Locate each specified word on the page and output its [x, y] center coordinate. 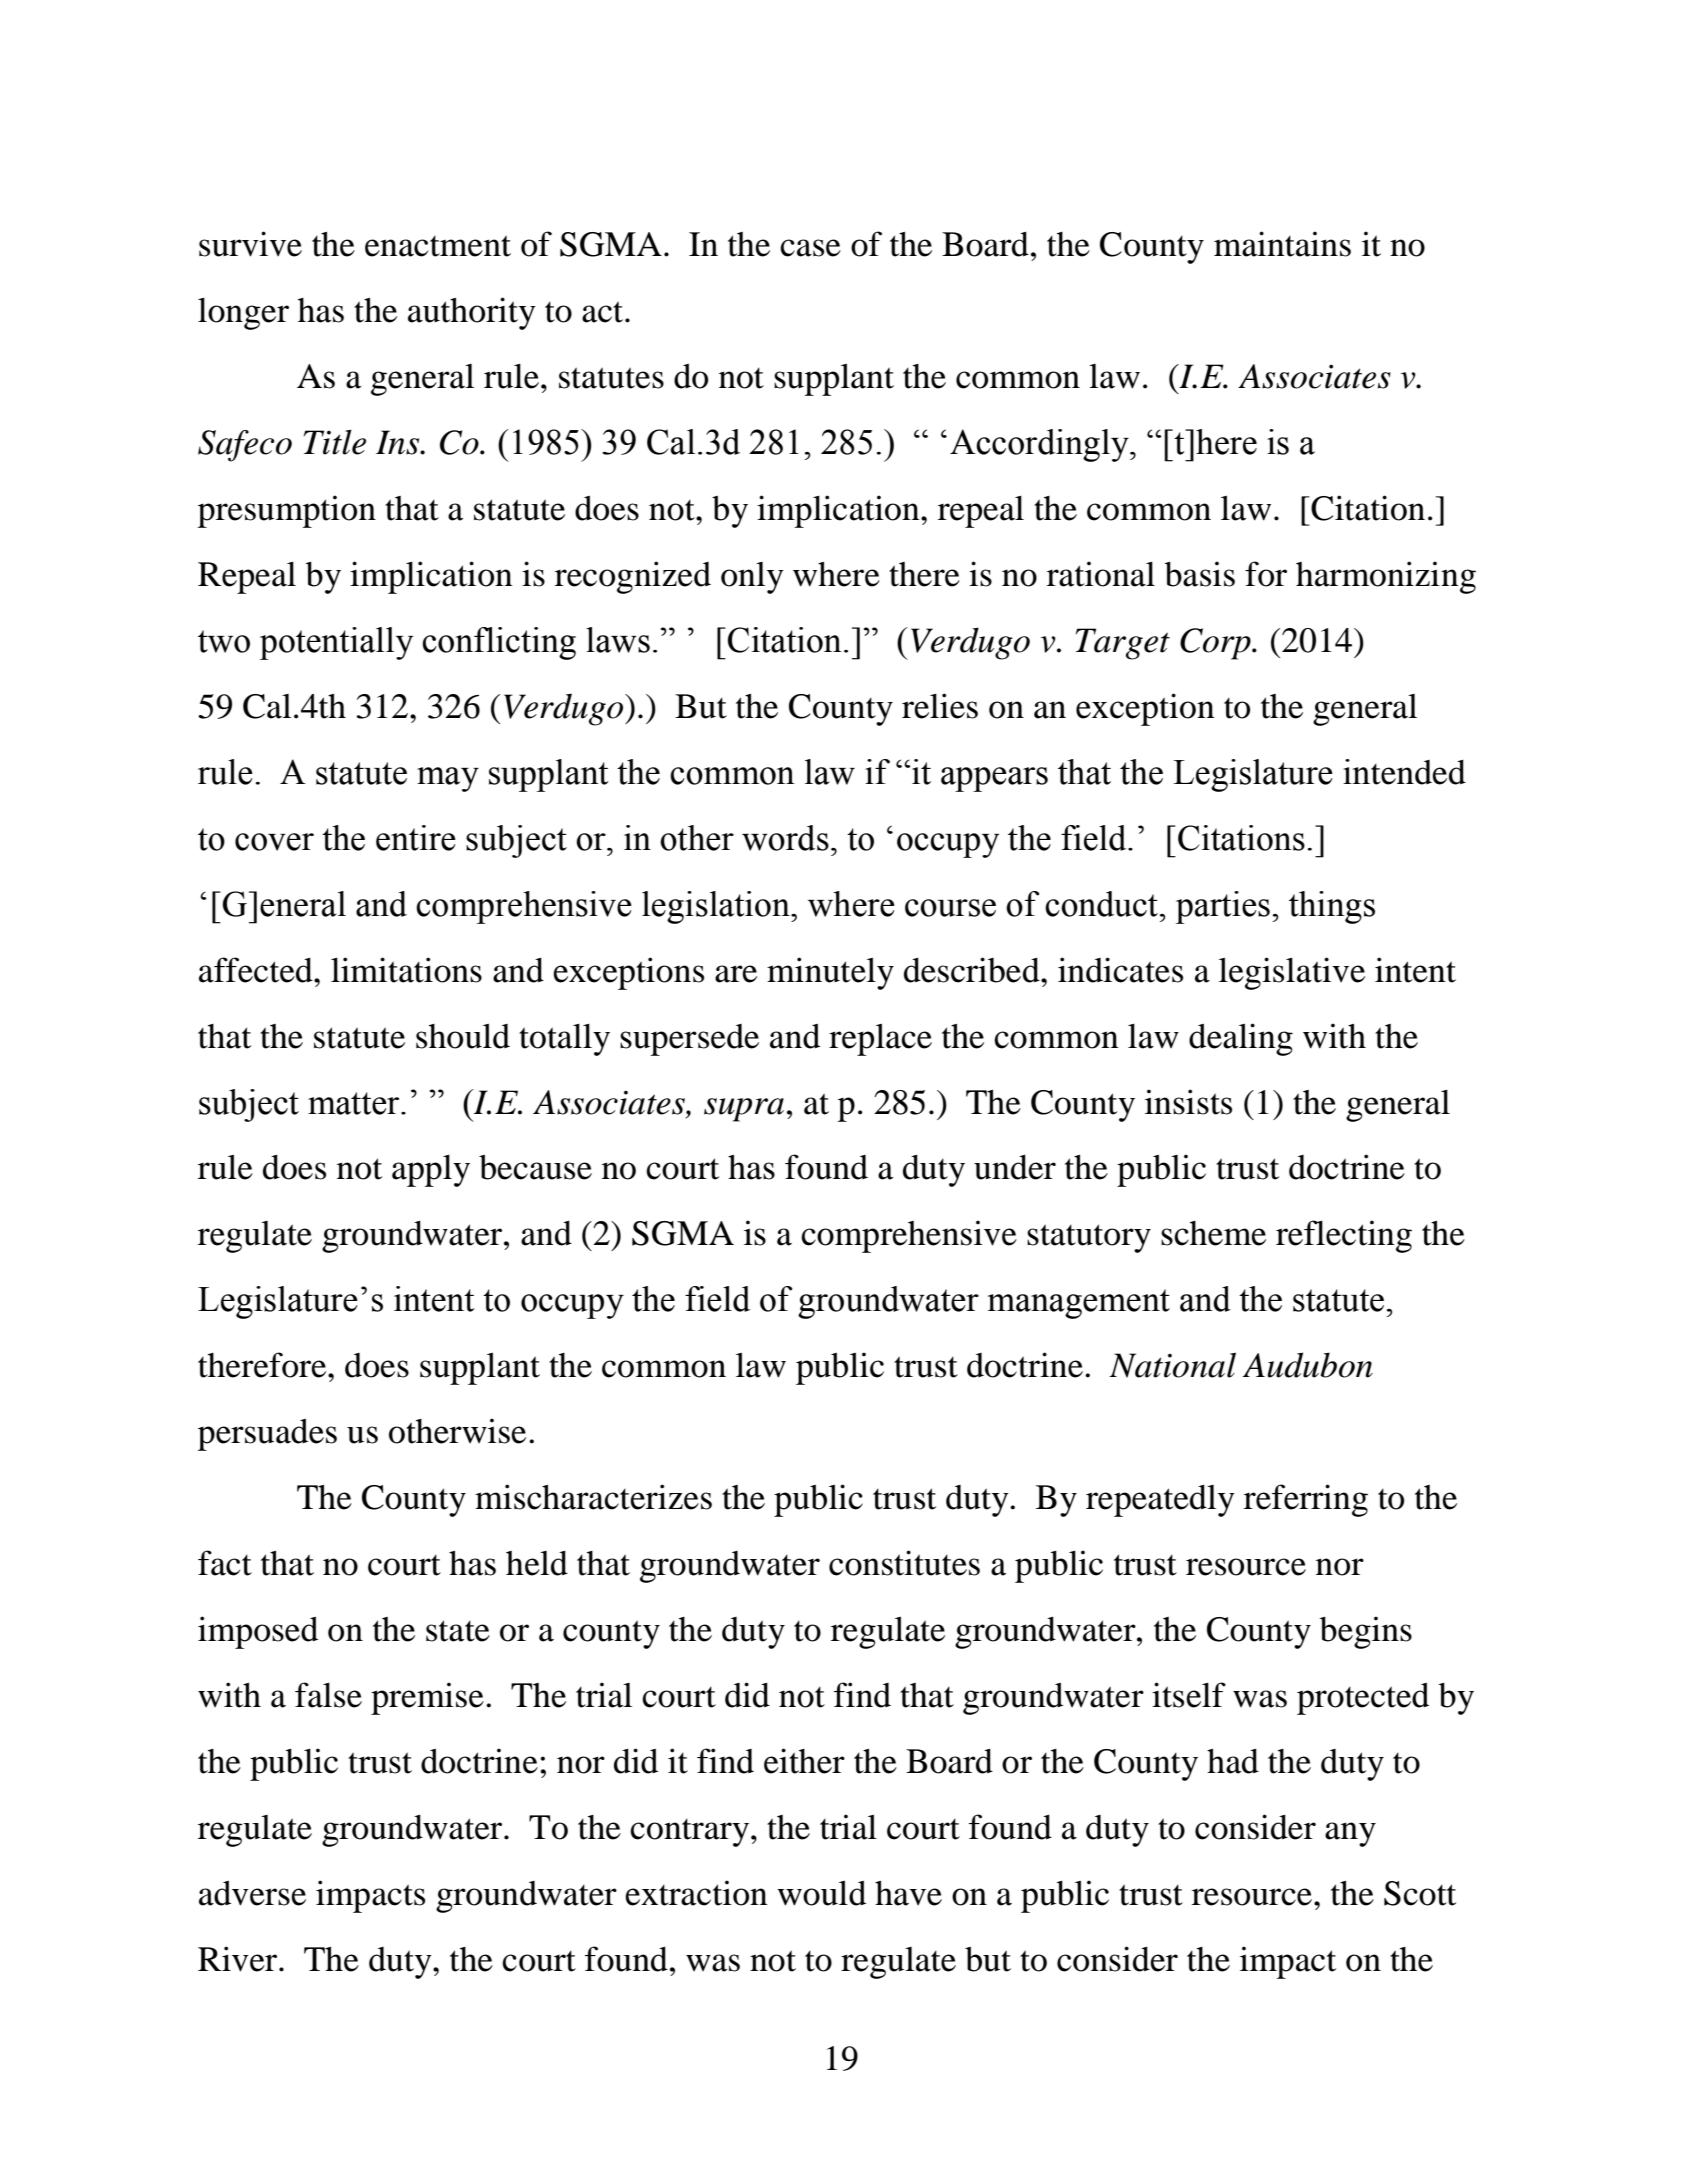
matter [355, 1103]
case [810, 248]
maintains [1282, 244]
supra [744, 1110]
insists [1188, 1102]
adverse [252, 1893]
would [821, 1893]
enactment [438, 246]
